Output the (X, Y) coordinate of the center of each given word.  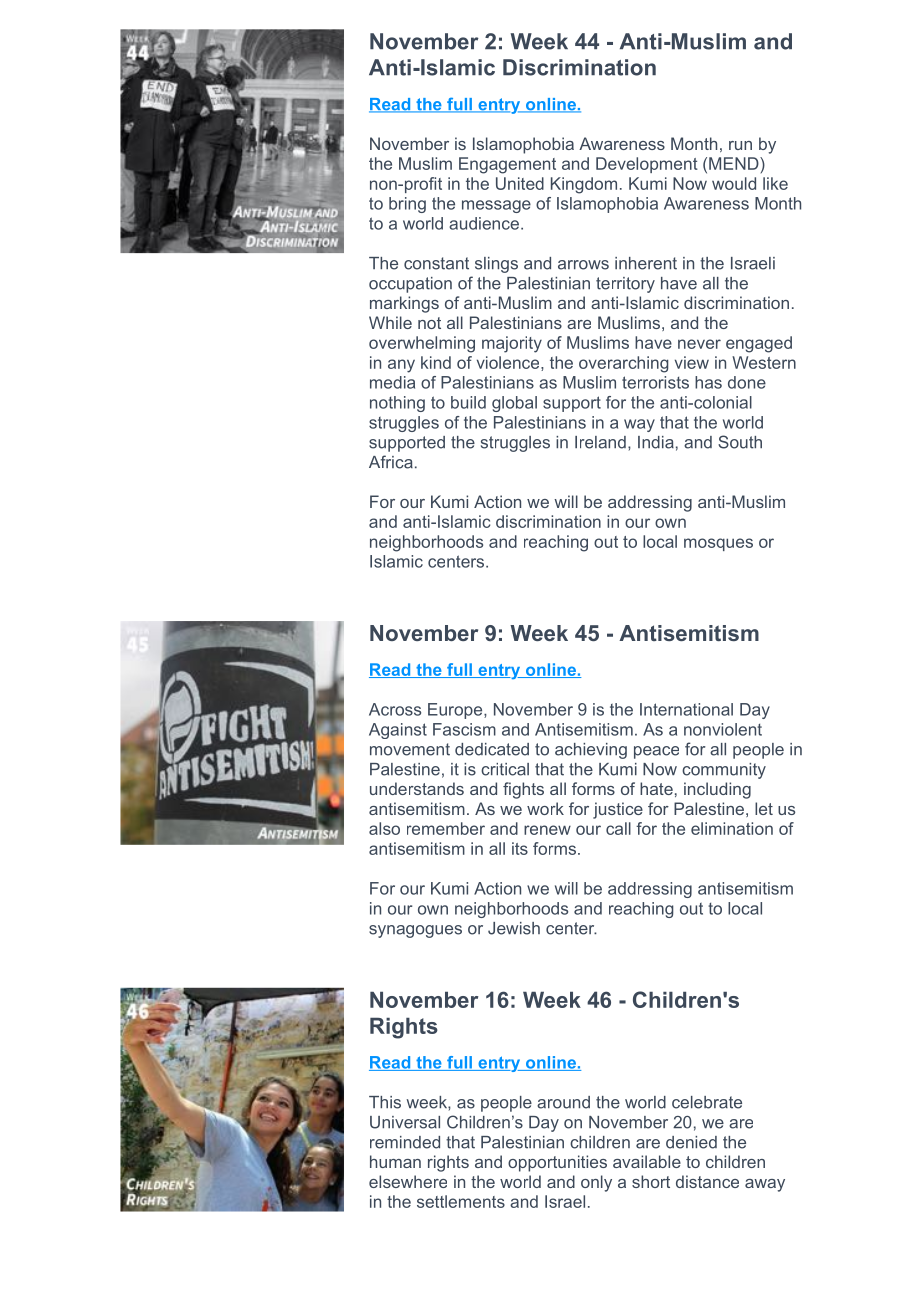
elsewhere (408, 1181)
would (734, 183)
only (596, 1183)
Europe (456, 711)
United (520, 183)
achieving (591, 751)
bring (407, 205)
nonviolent (723, 729)
